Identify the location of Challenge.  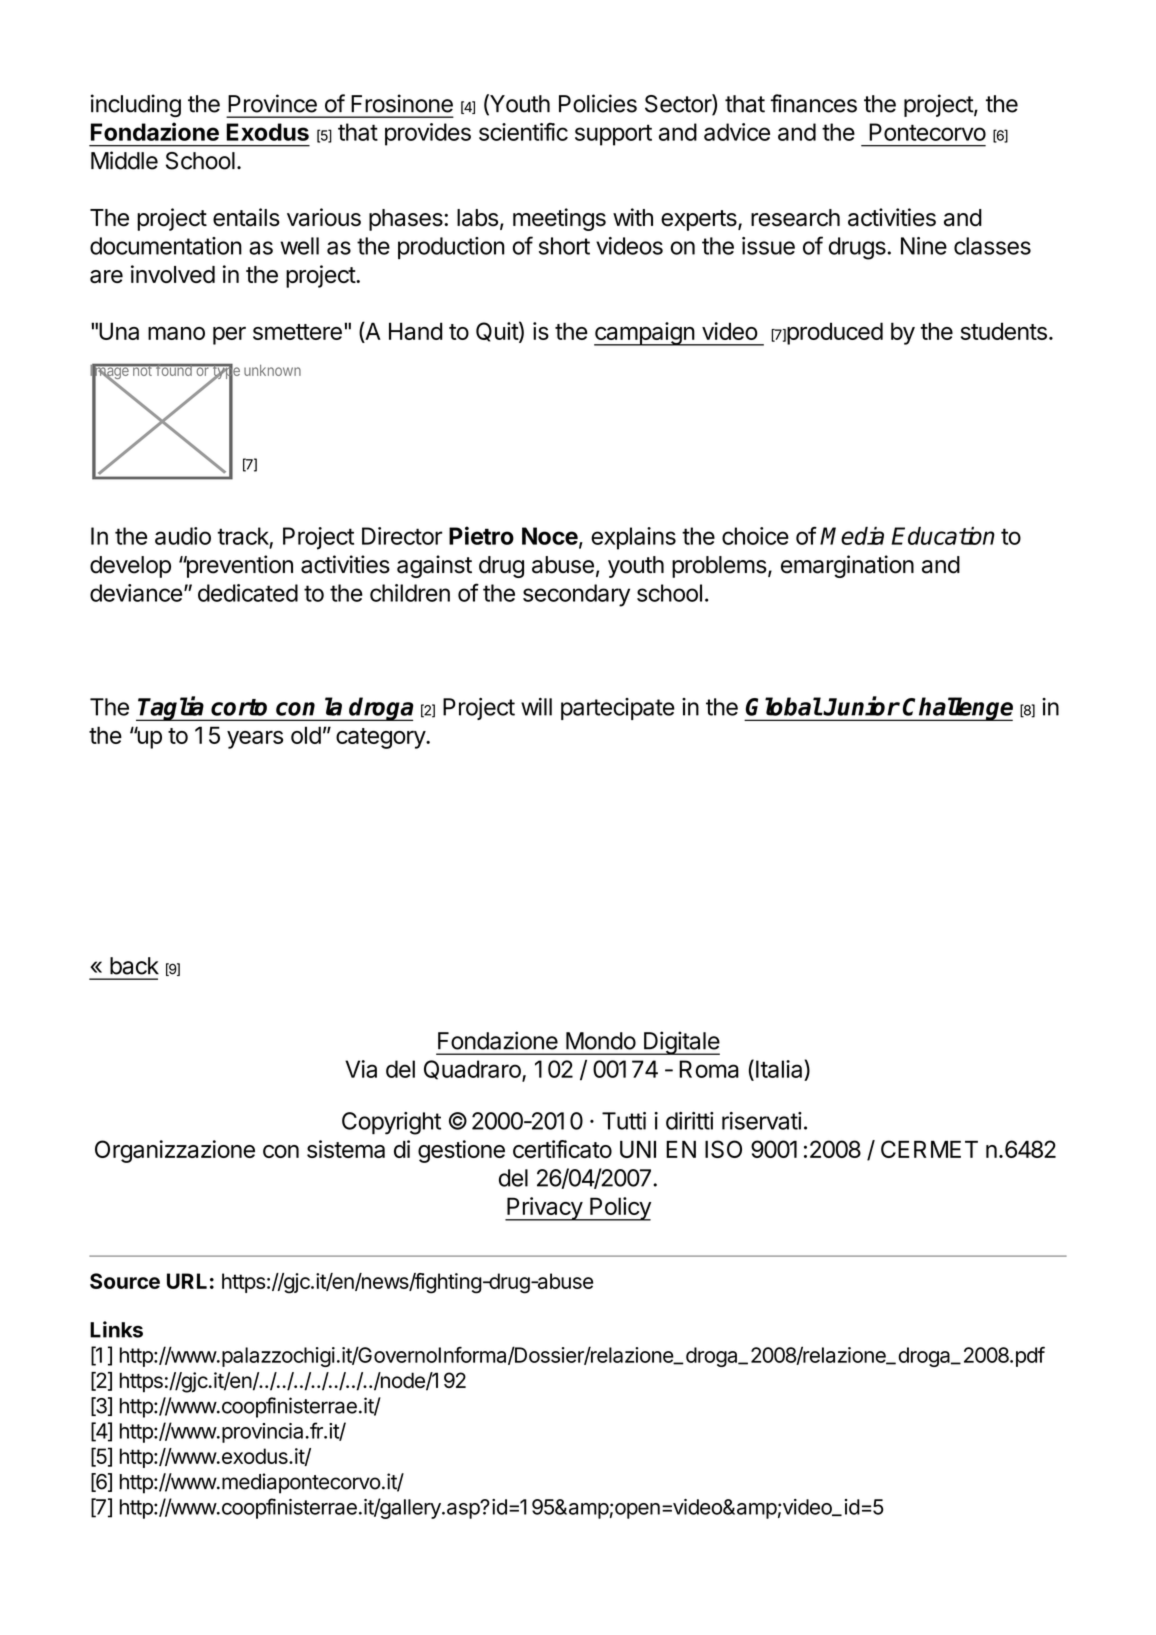
(957, 709).
